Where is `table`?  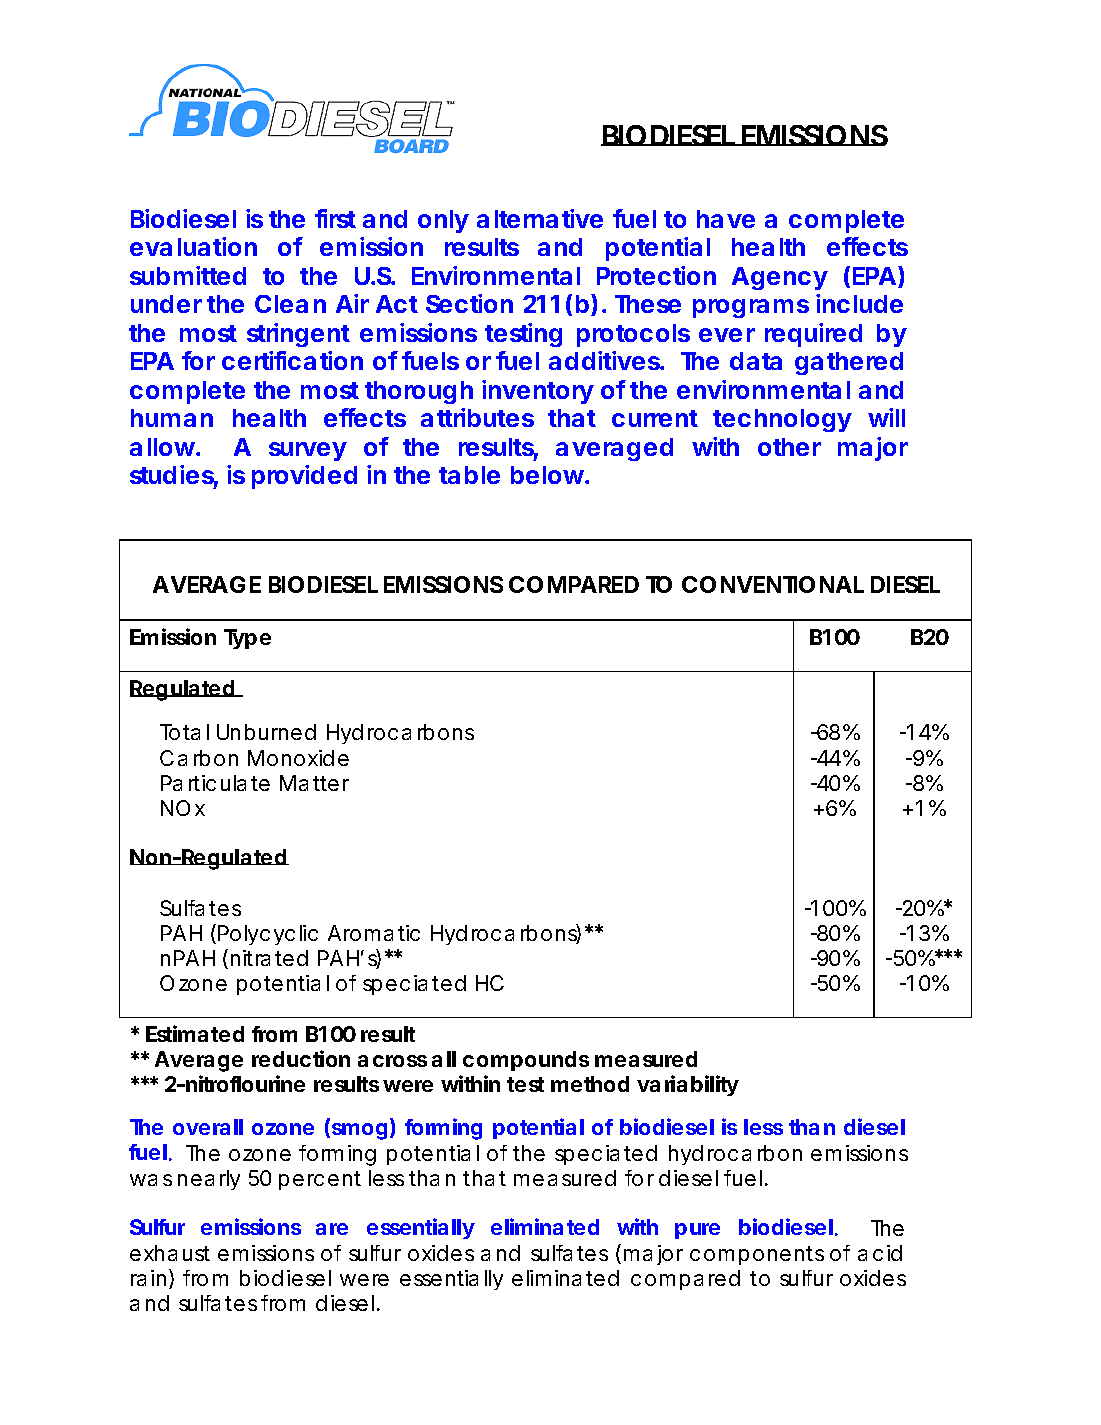 table is located at coordinates (469, 475).
